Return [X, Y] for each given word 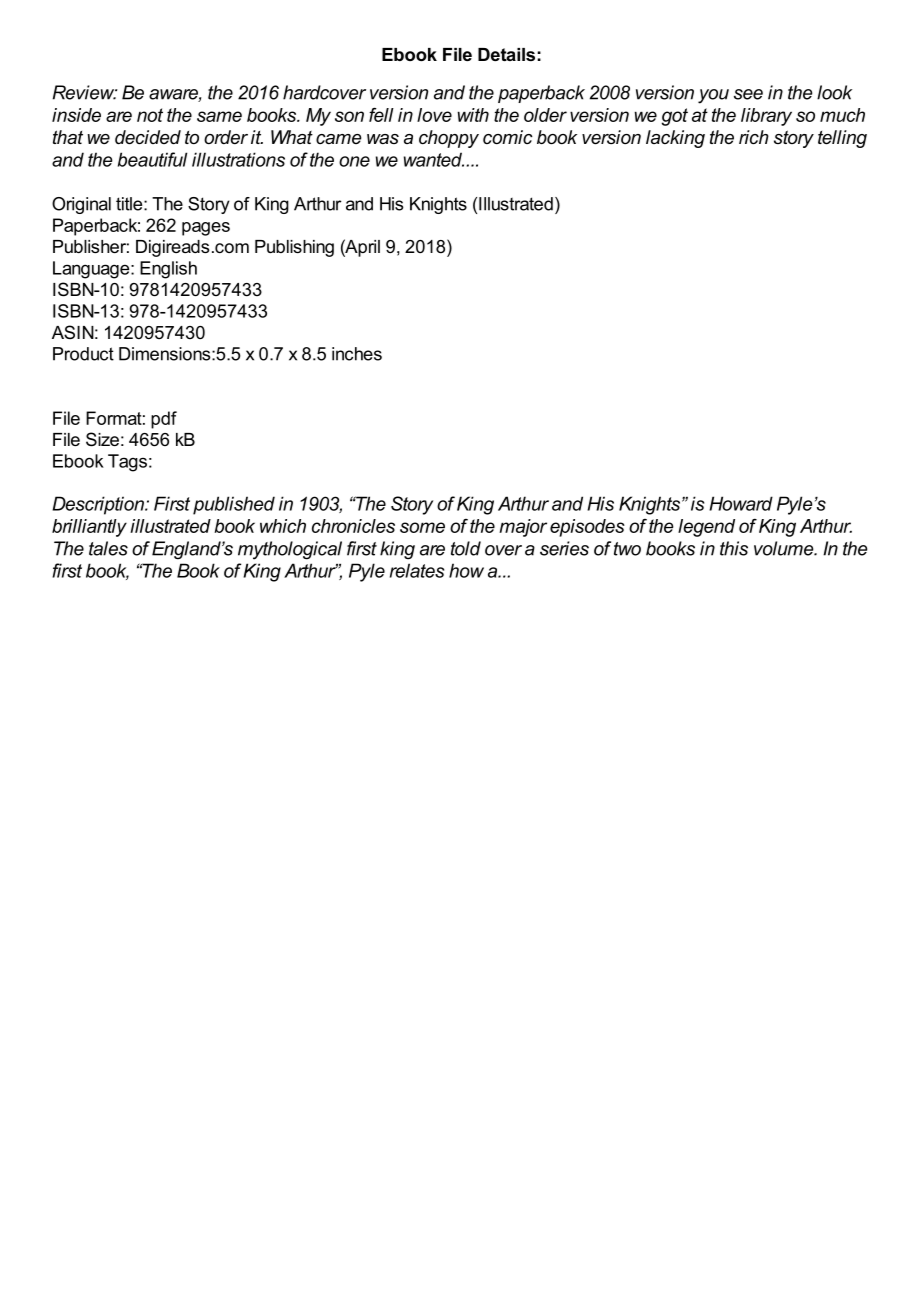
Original [81, 205]
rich [754, 137]
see [748, 94]
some [422, 527]
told [466, 548]
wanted [434, 159]
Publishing [294, 248]
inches [357, 354]
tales [108, 548]
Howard [741, 503]
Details [506, 54]
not [150, 115]
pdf [164, 420]
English [168, 270]
